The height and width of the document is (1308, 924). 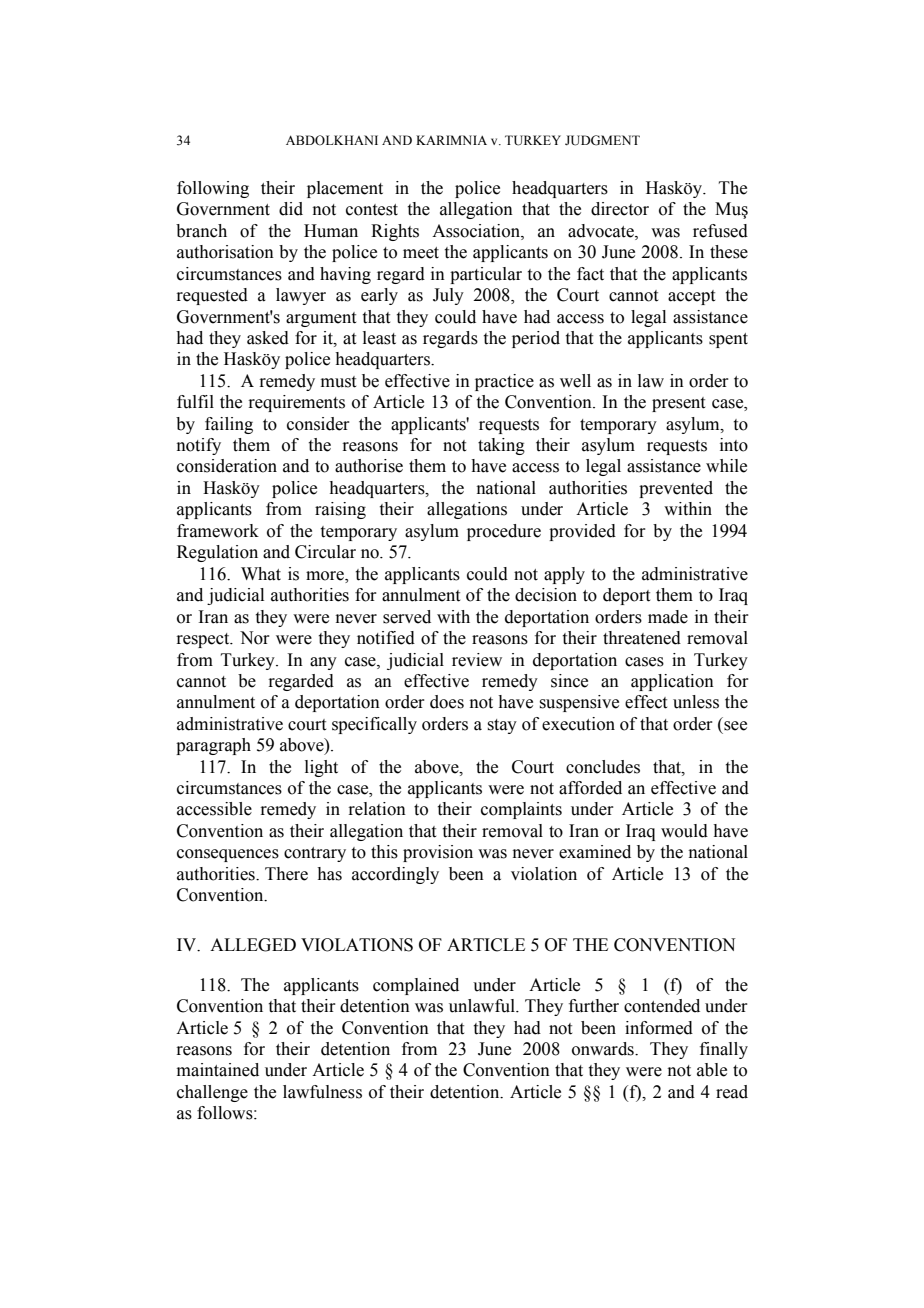 What do you see at coordinates (213, 746) in the document?
I see `paragraph` at bounding box center [213, 746].
